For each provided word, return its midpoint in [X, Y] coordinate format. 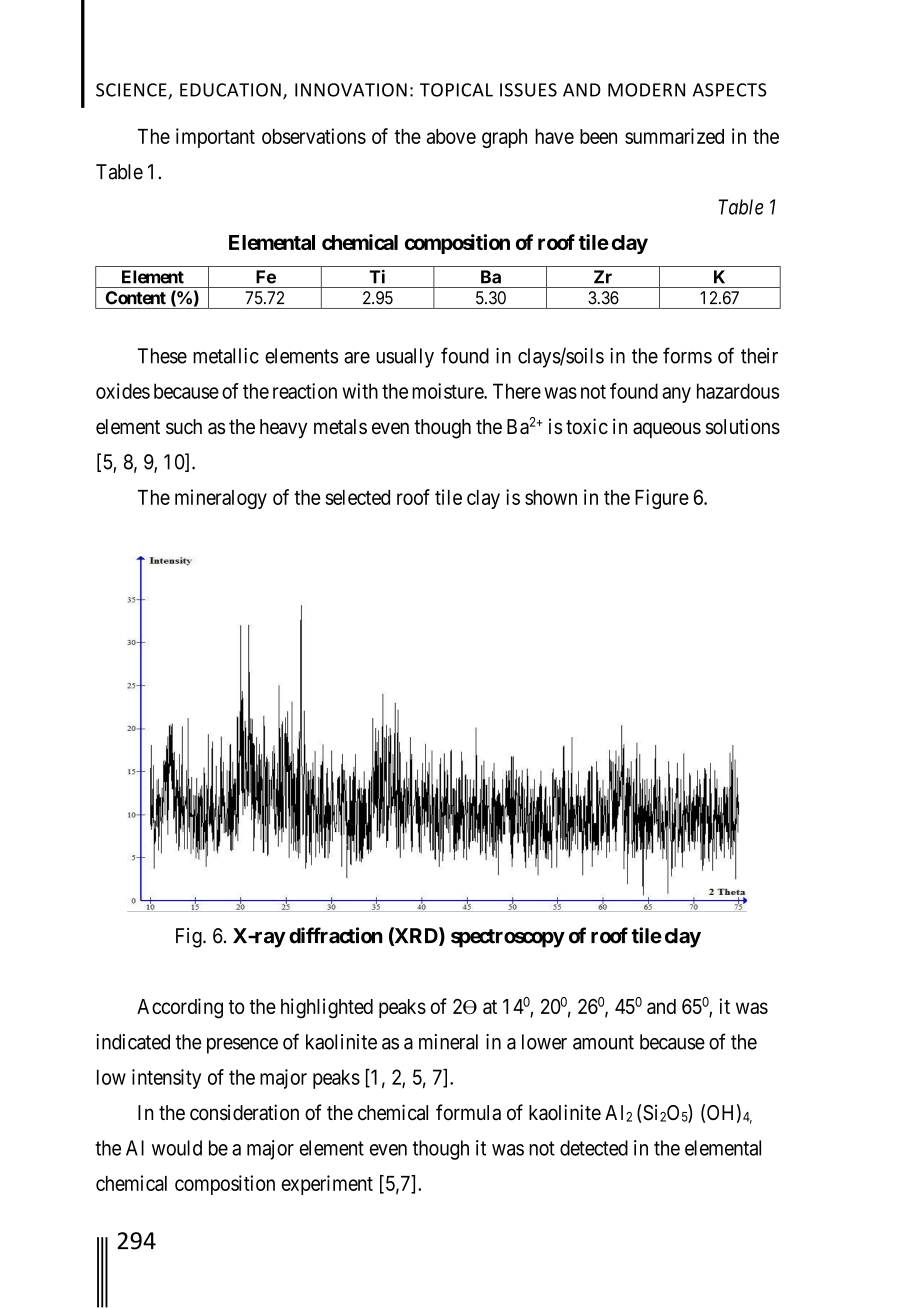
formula [468, 1112]
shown [551, 497]
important [215, 138]
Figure [662, 499]
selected [357, 497]
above [451, 136]
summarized [674, 136]
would [177, 1148]
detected [594, 1148]
